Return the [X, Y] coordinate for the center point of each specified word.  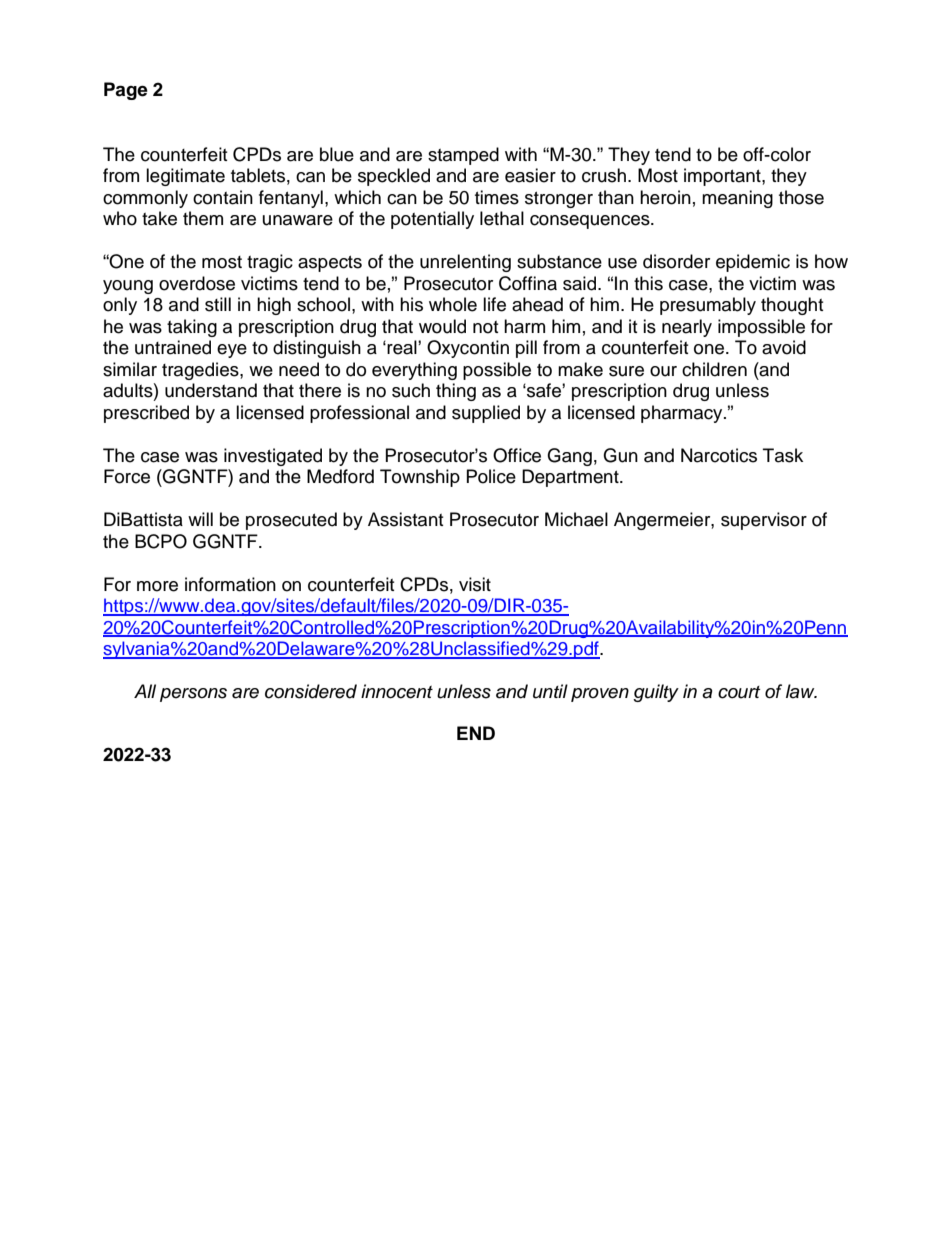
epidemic [753, 263]
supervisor [764, 521]
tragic [270, 263]
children [714, 369]
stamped [463, 156]
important [723, 177]
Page [126, 91]
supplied [486, 414]
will [200, 519]
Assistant [405, 519]
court [739, 692]
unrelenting [465, 263]
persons [193, 695]
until [550, 691]
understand [211, 390]
